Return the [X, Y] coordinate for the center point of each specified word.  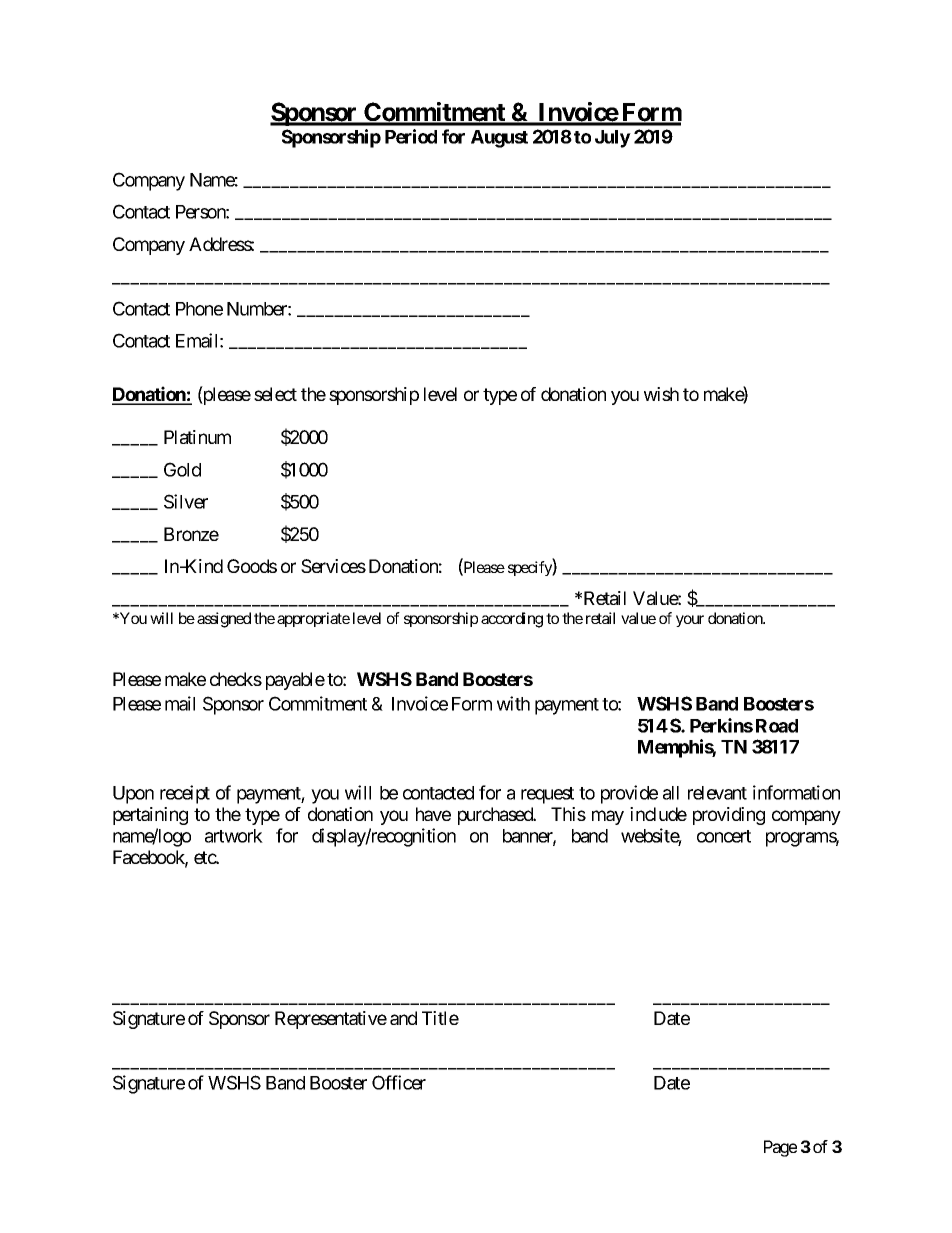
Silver [186, 501]
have [433, 814]
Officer [399, 1082]
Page [780, 1148]
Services [333, 566]
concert [724, 836]
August [499, 139]
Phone [199, 309]
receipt [185, 794]
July [613, 139]
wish [661, 394]
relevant [717, 793]
